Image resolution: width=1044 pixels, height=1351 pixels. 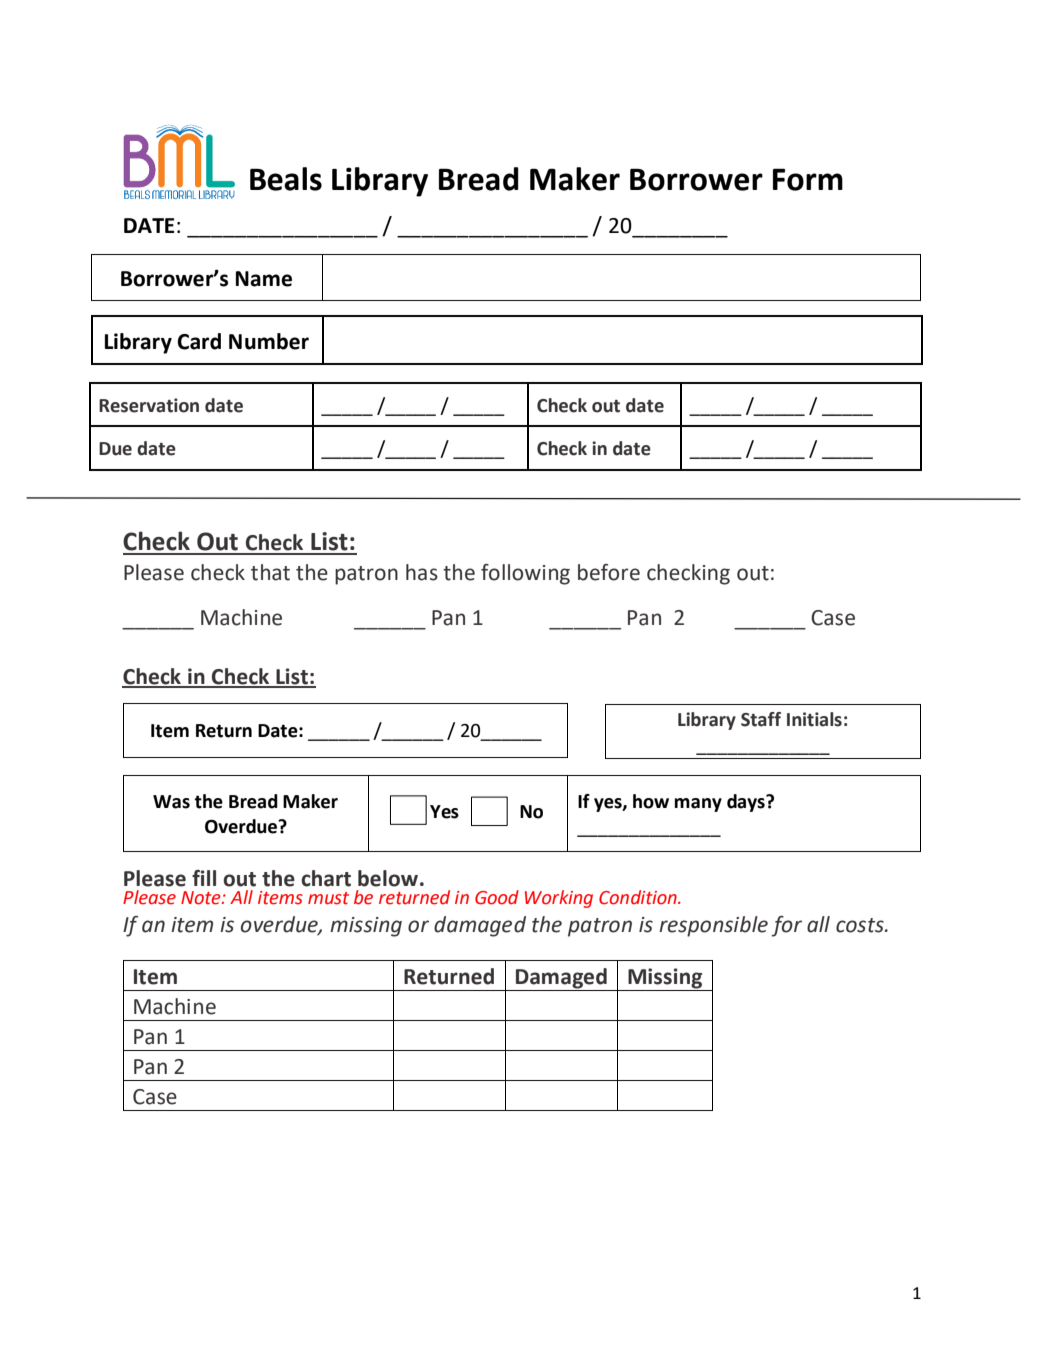 What do you see at coordinates (497, 897) in the document?
I see `Good` at bounding box center [497, 897].
